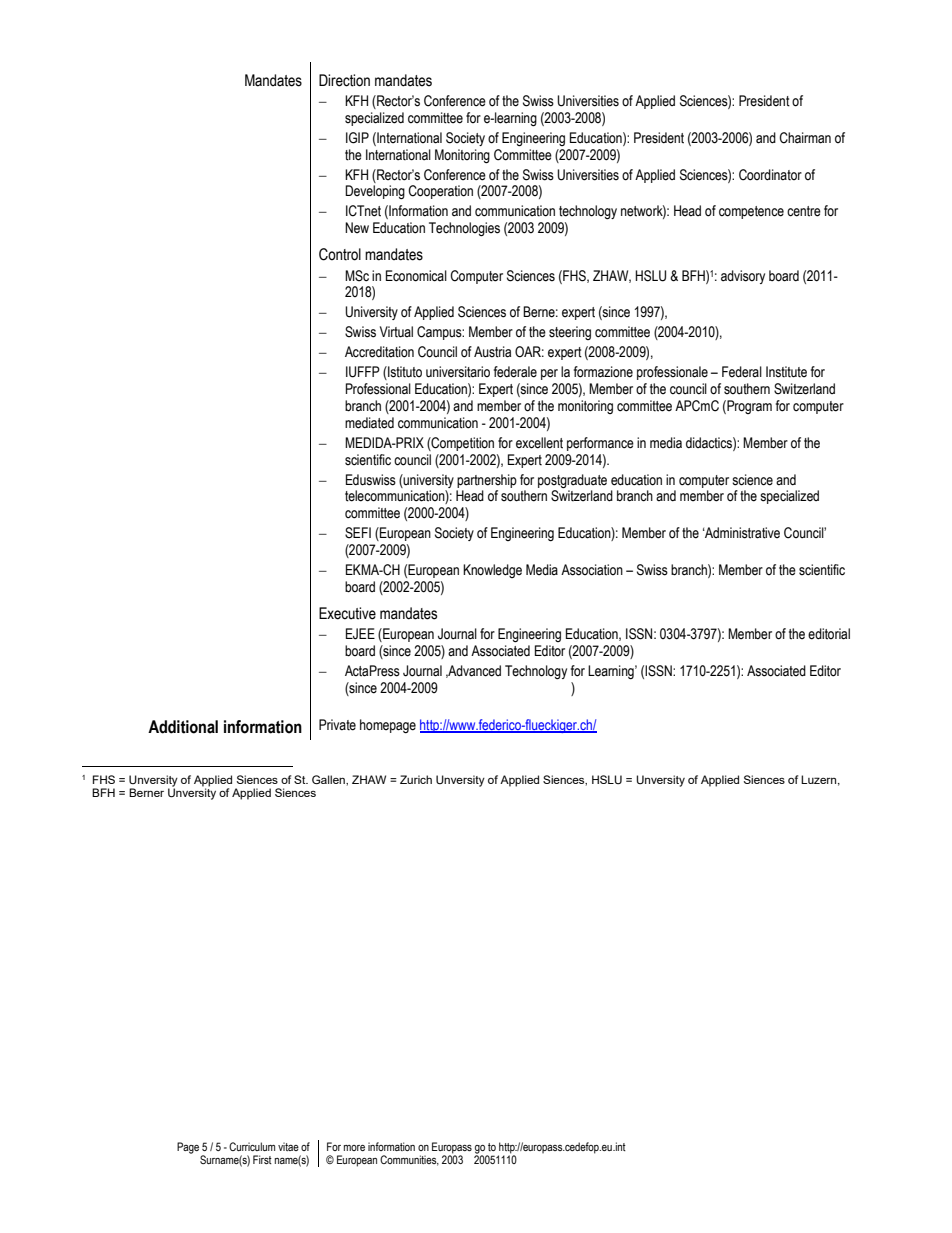 This screenshot has width=952, height=1233. I want to click on Accreditation, so click(379, 352).
